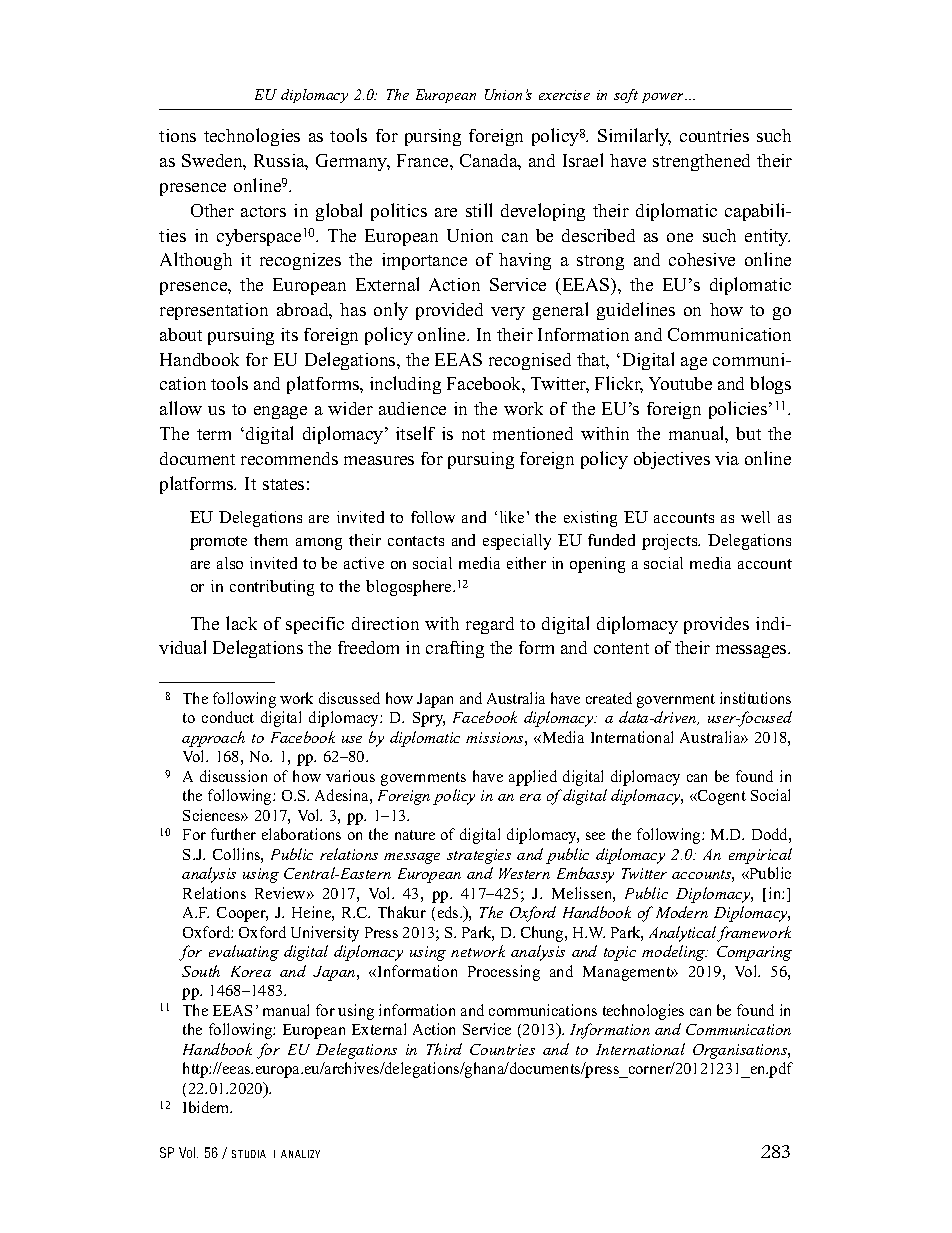  Describe the element at coordinates (609, 698) in the screenshot. I see `created` at that location.
